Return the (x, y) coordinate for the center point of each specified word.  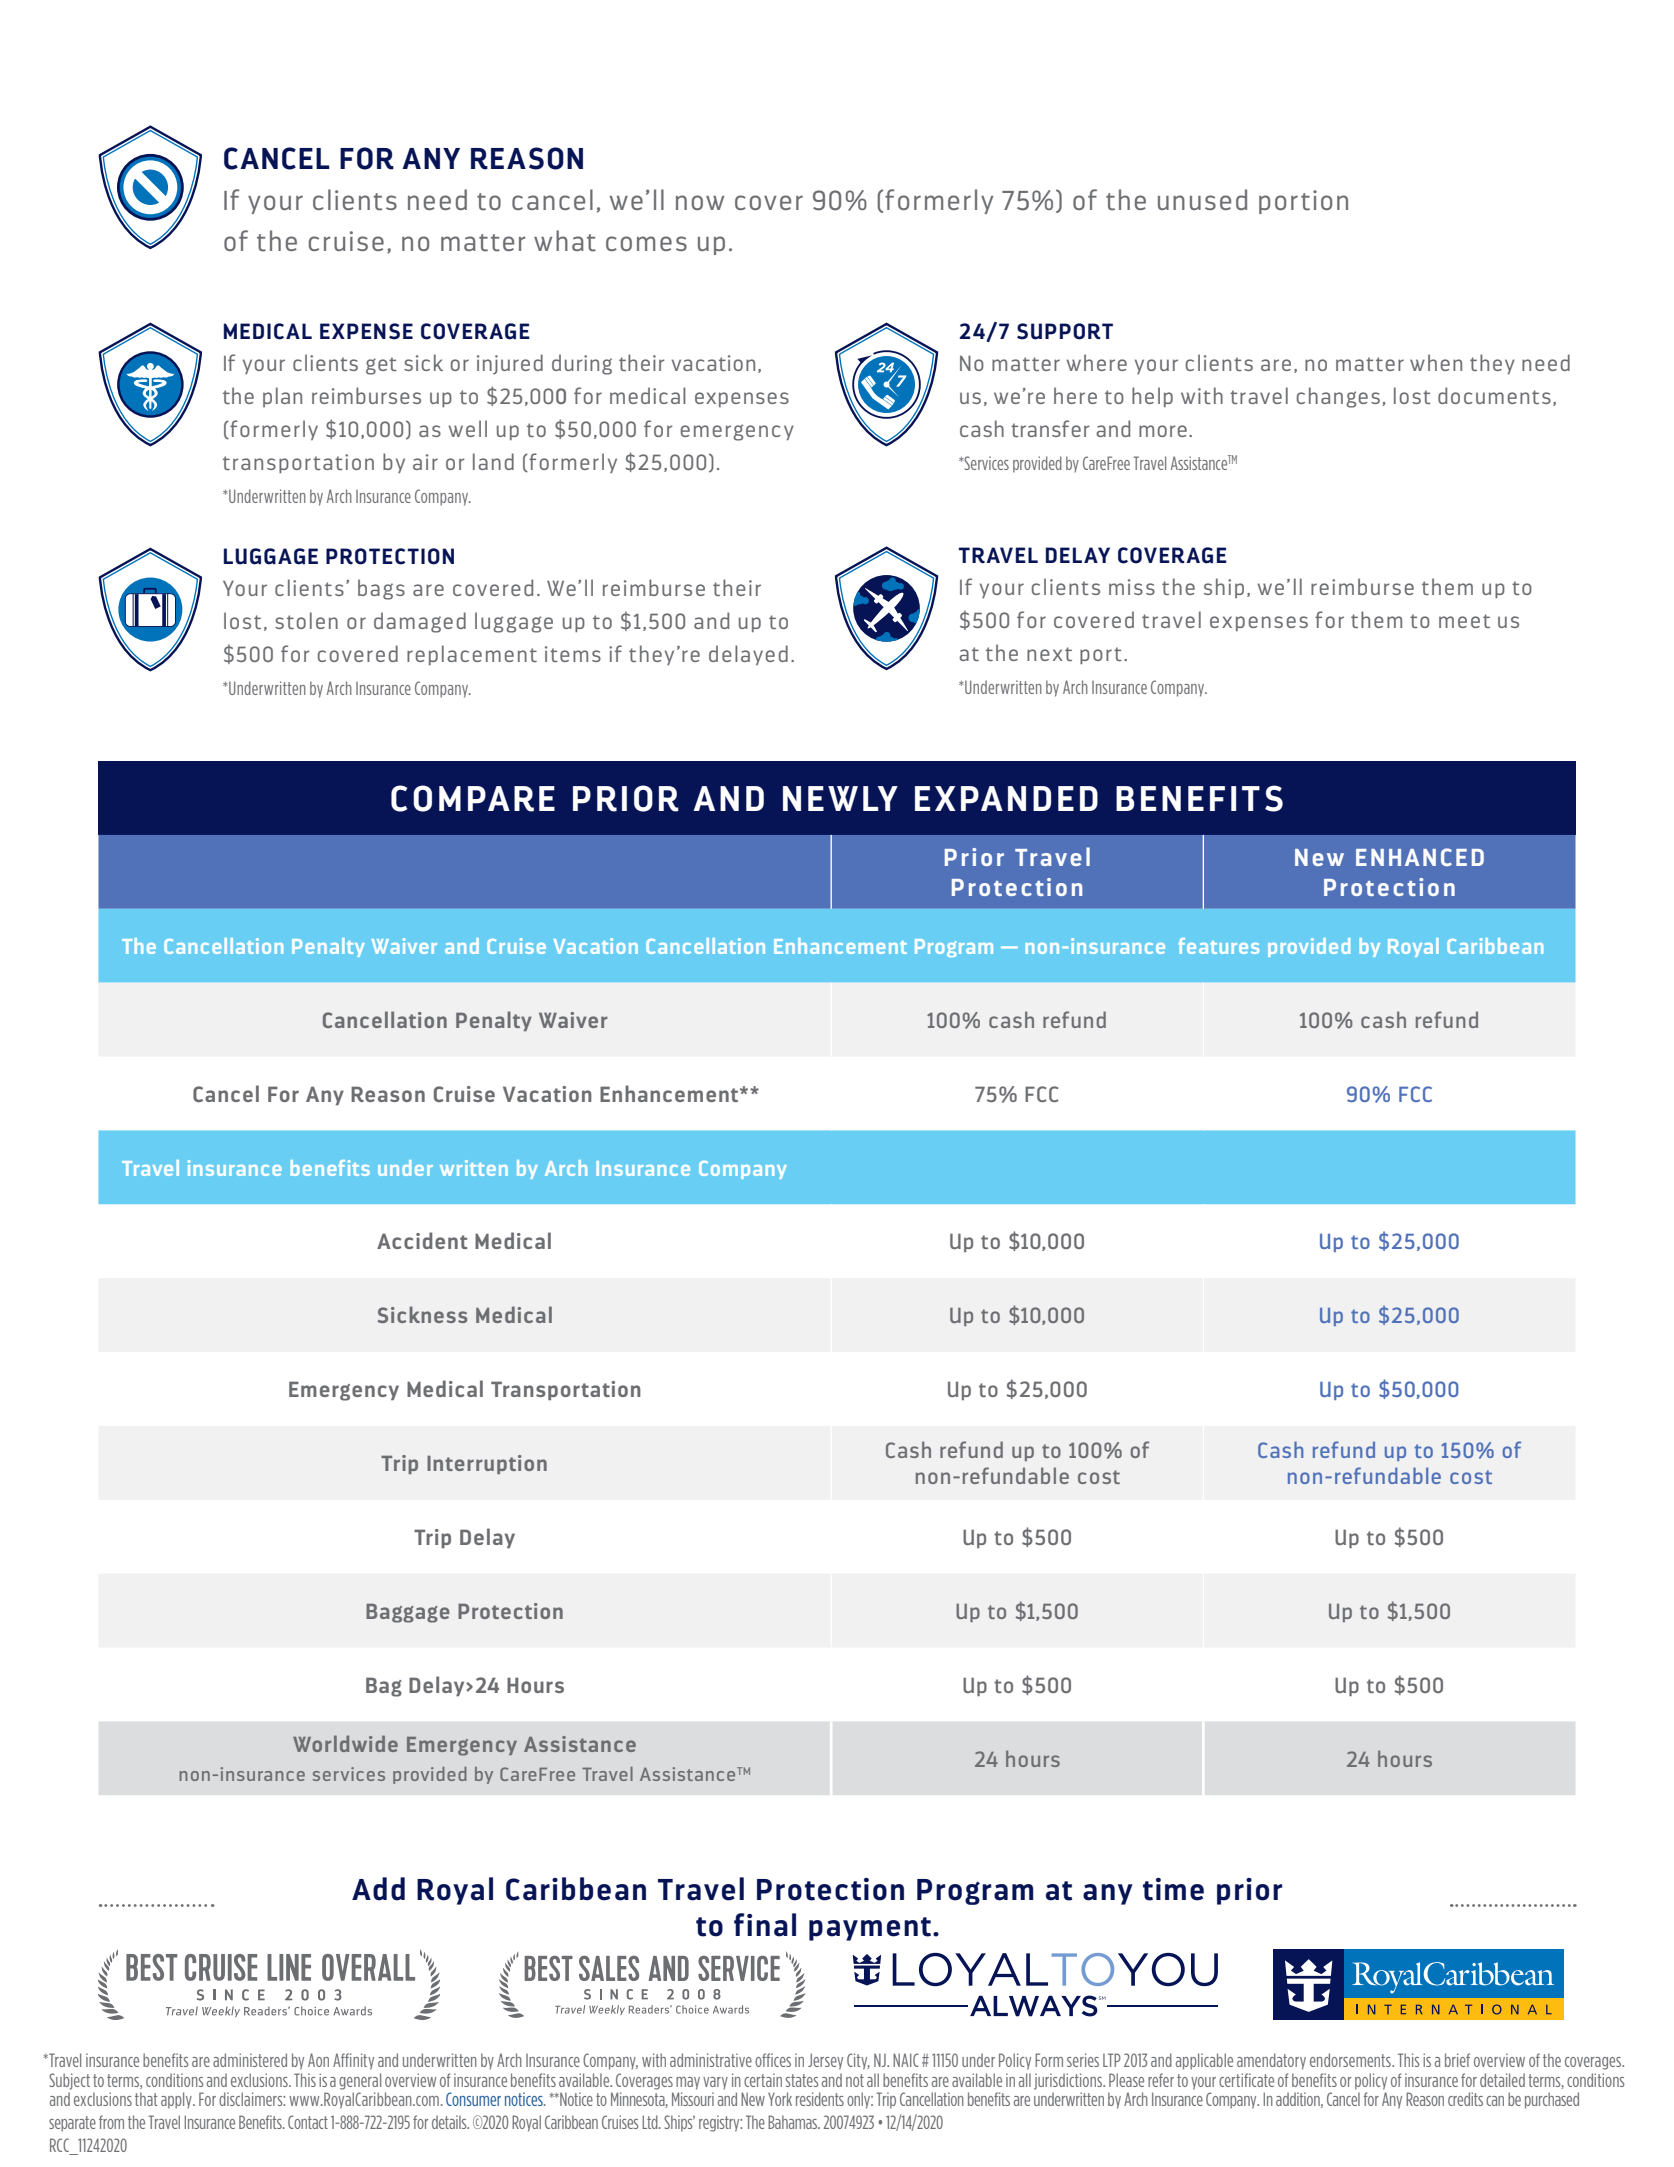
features (1218, 946)
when (1436, 362)
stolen (306, 620)
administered (250, 2060)
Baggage (408, 1613)
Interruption (487, 1464)
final (765, 1925)
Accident (422, 1240)
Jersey (825, 2061)
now (700, 202)
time (1173, 1889)
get (381, 366)
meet (1464, 621)
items (573, 654)
